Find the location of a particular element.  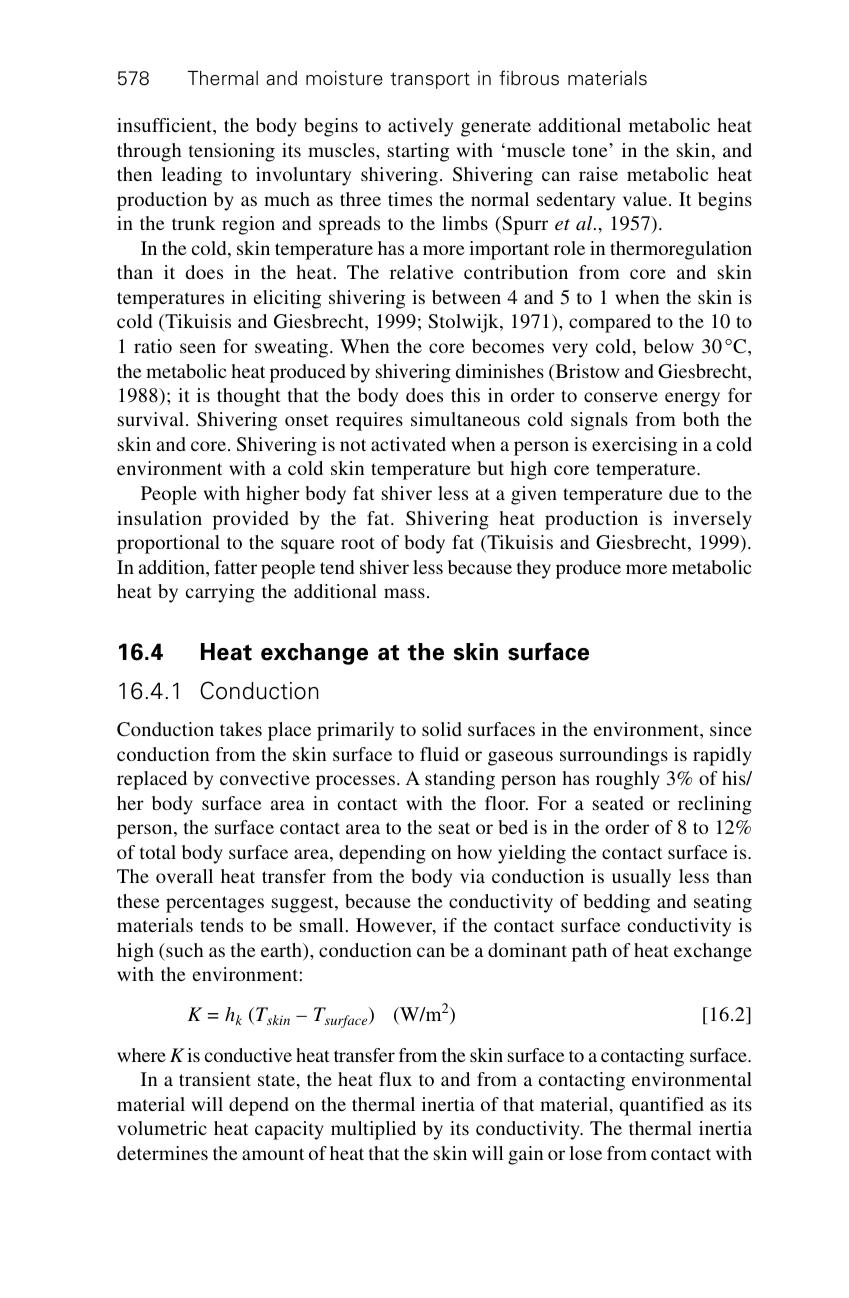

usually is located at coordinates (641, 878).
